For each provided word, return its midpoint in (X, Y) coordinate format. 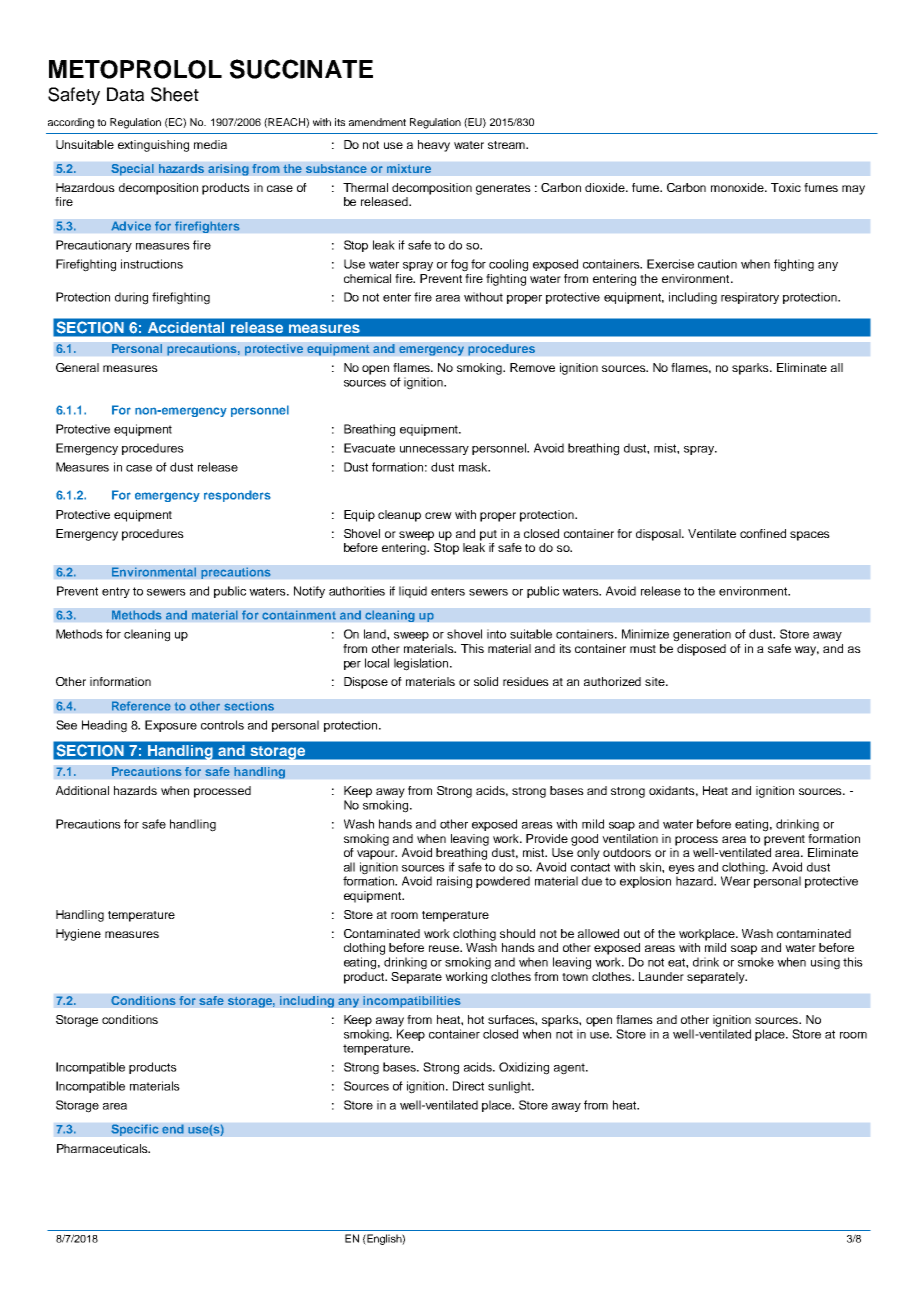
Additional (82, 790)
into (496, 634)
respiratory (750, 298)
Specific (135, 1130)
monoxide (738, 187)
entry (116, 592)
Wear (735, 881)
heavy (434, 146)
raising (454, 882)
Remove (532, 367)
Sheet (175, 94)
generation (702, 635)
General (77, 367)
